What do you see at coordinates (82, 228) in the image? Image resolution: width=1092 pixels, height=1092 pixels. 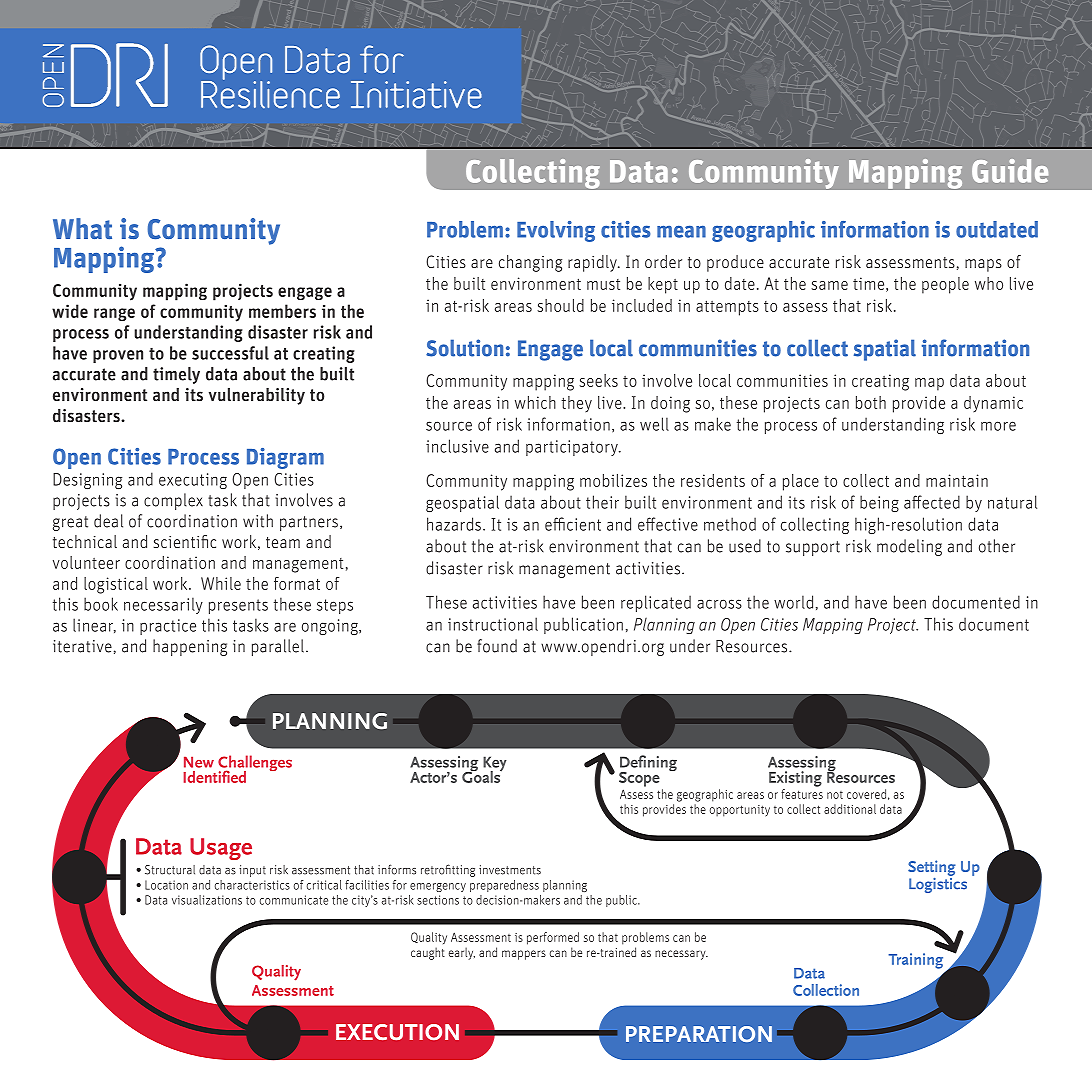 I see `What` at bounding box center [82, 228].
